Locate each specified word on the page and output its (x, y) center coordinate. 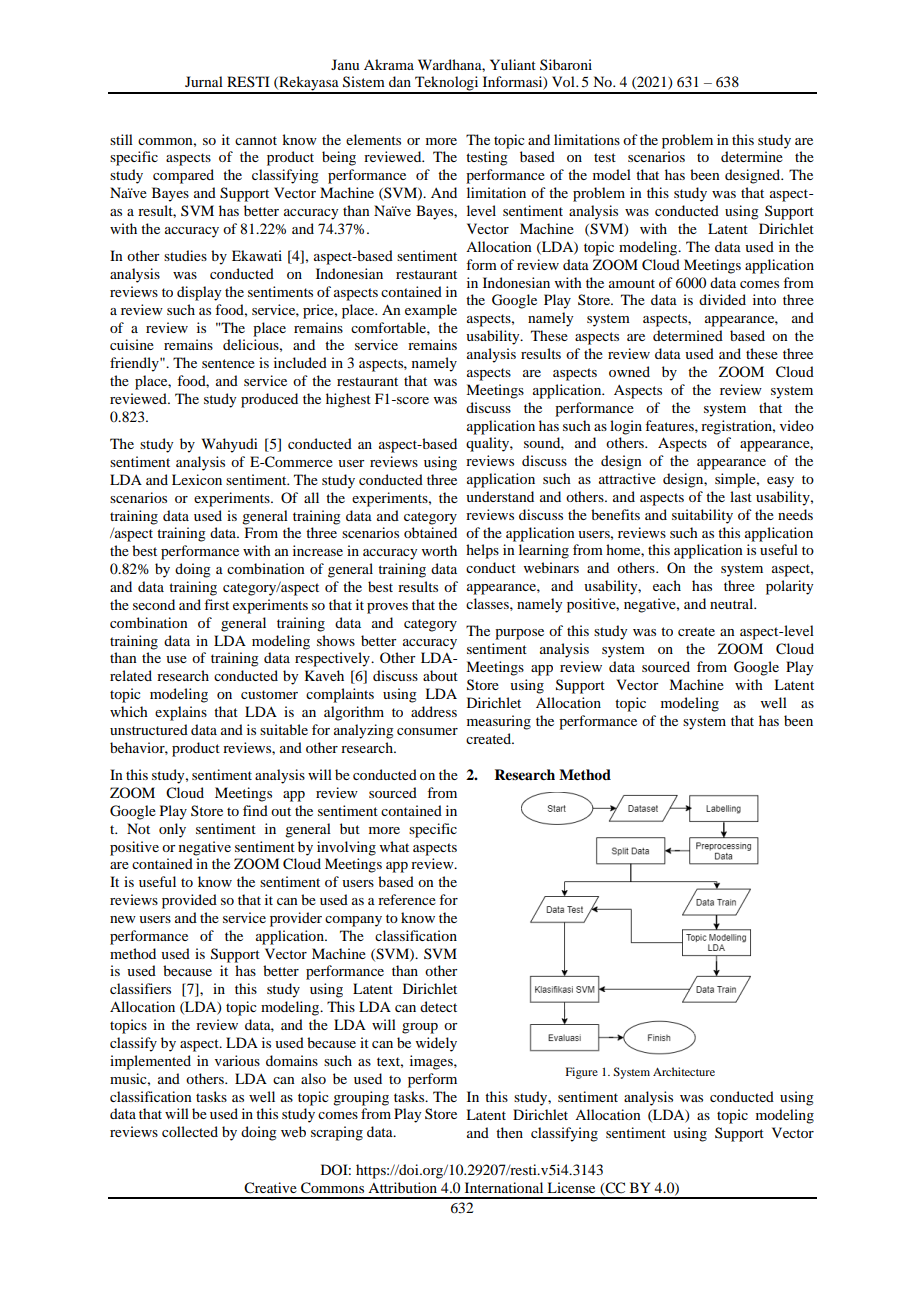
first (216, 604)
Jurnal (204, 81)
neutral (733, 603)
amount (632, 283)
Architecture (684, 1071)
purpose (519, 634)
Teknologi (447, 84)
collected (190, 1131)
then (509, 1132)
